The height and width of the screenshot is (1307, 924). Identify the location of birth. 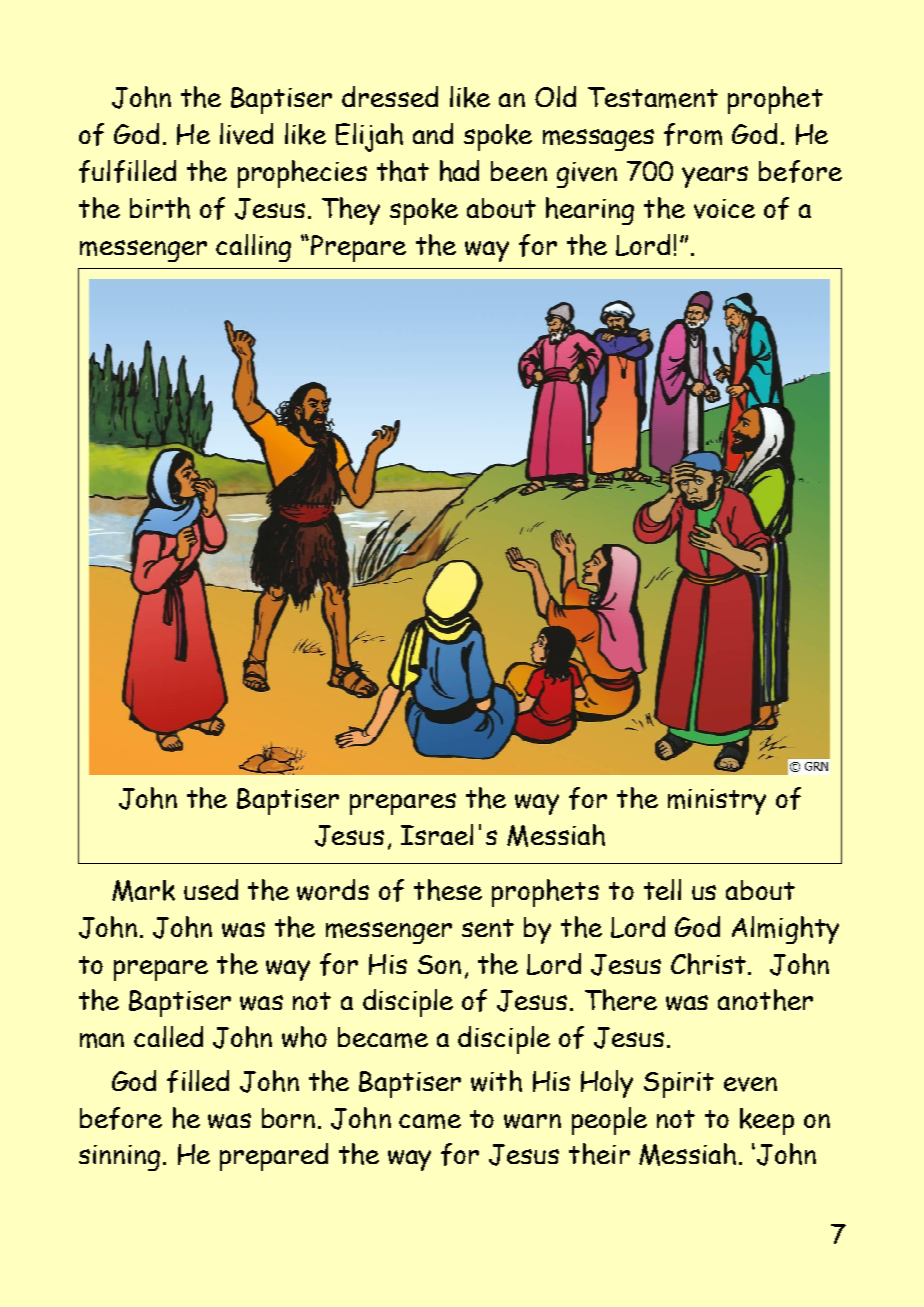
(160, 208).
